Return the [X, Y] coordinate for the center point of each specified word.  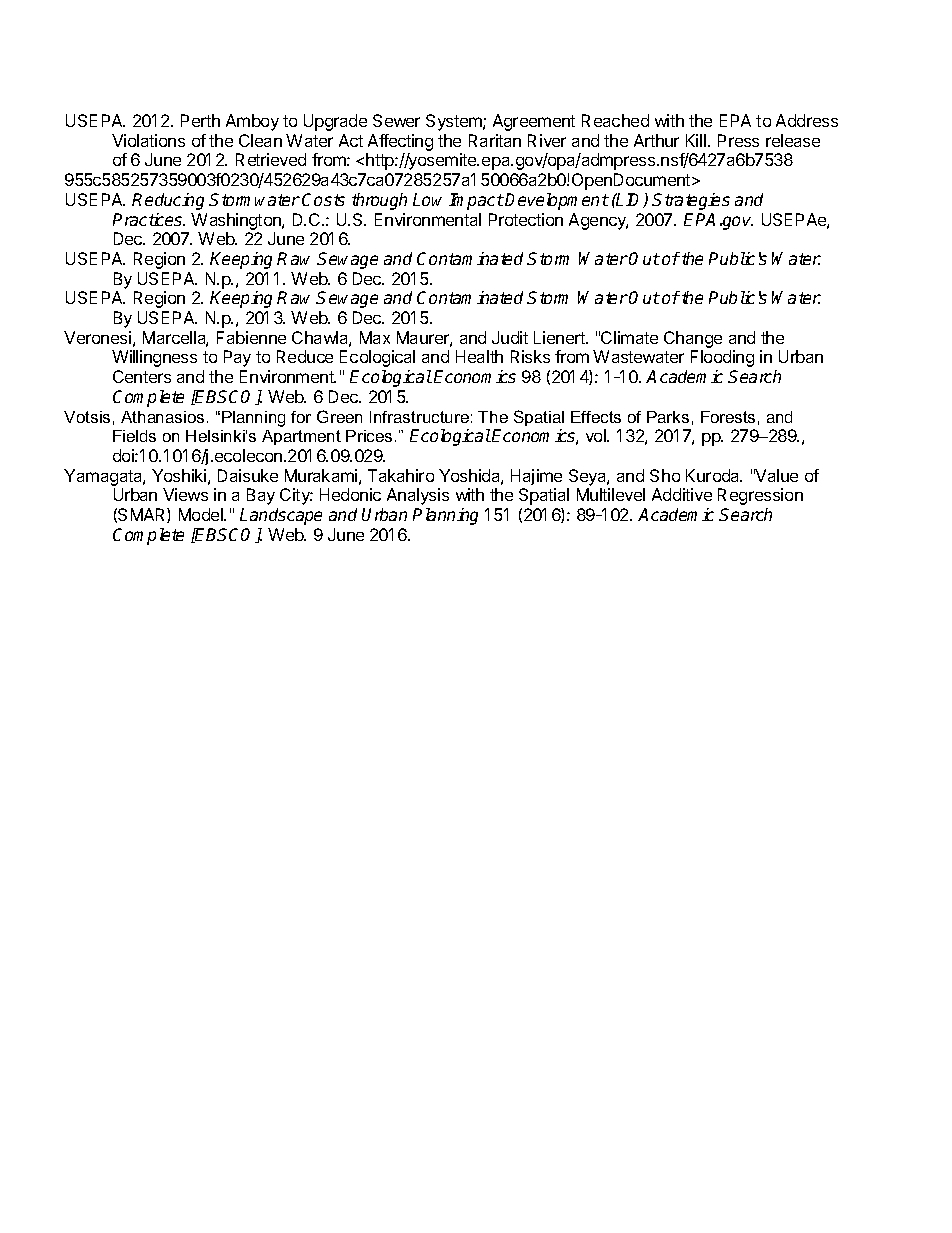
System [455, 122]
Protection [526, 219]
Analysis [418, 496]
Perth [200, 120]
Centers [142, 376]
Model [202, 514]
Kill [697, 140]
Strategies [691, 201]
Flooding [722, 358]
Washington [237, 221]
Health [479, 356]
